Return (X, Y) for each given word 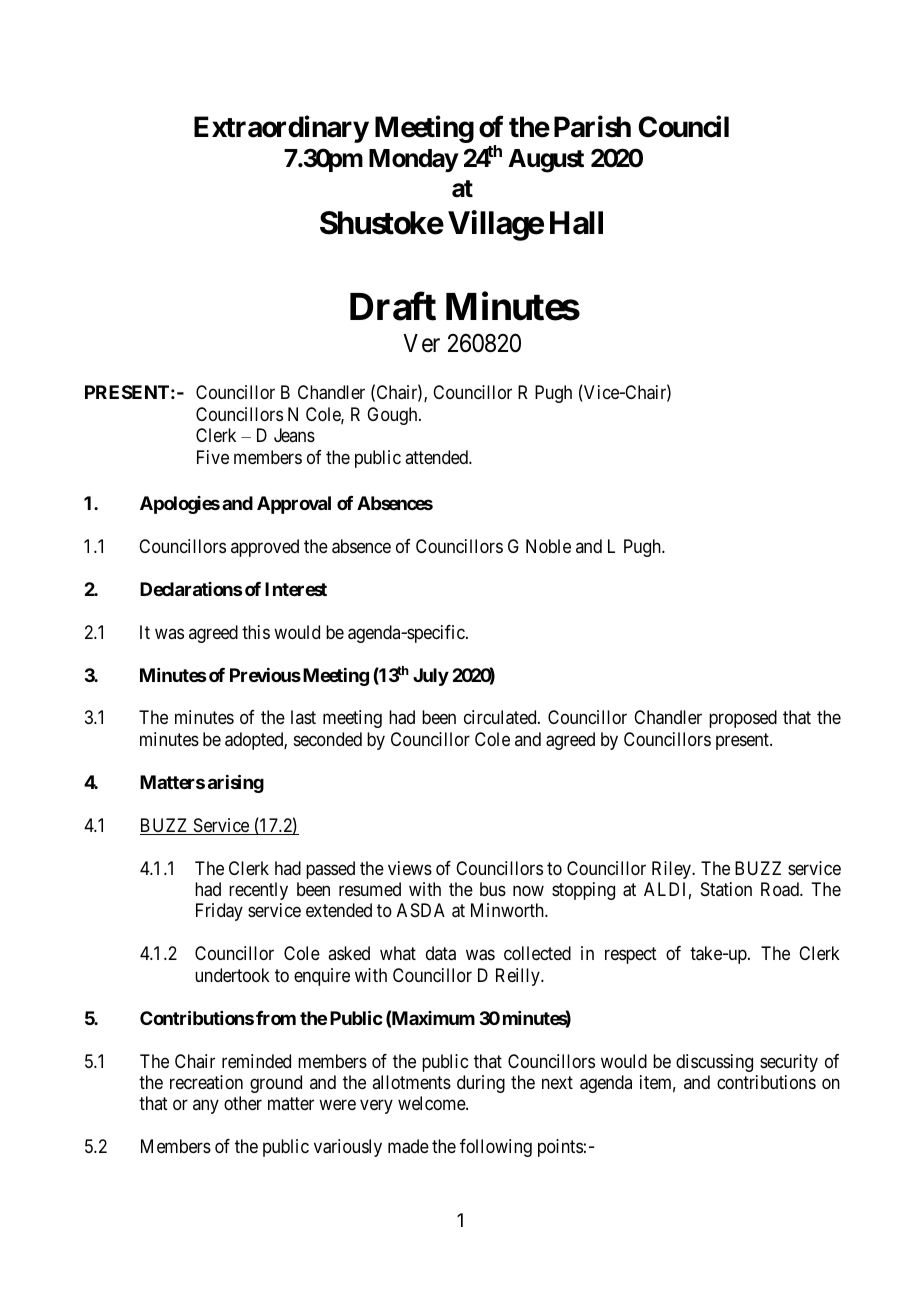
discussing (714, 1063)
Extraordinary (281, 129)
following (496, 1148)
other (243, 1103)
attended (437, 457)
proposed (743, 719)
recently (258, 891)
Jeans (294, 435)
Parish (592, 127)
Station (726, 889)
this (256, 632)
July (431, 677)
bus (493, 889)
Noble (548, 546)
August (546, 161)
